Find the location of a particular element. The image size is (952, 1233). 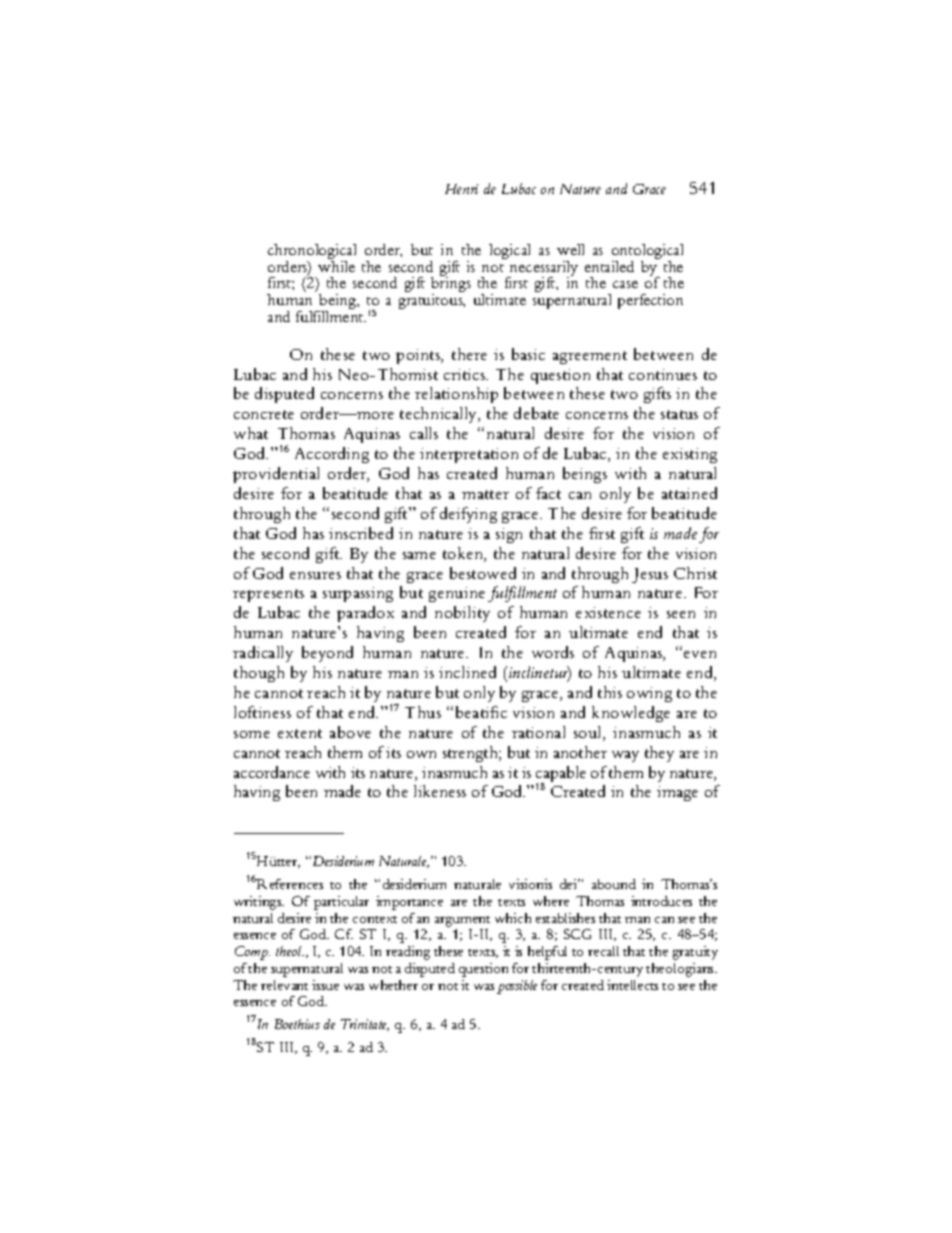

while is located at coordinates (336, 265).
